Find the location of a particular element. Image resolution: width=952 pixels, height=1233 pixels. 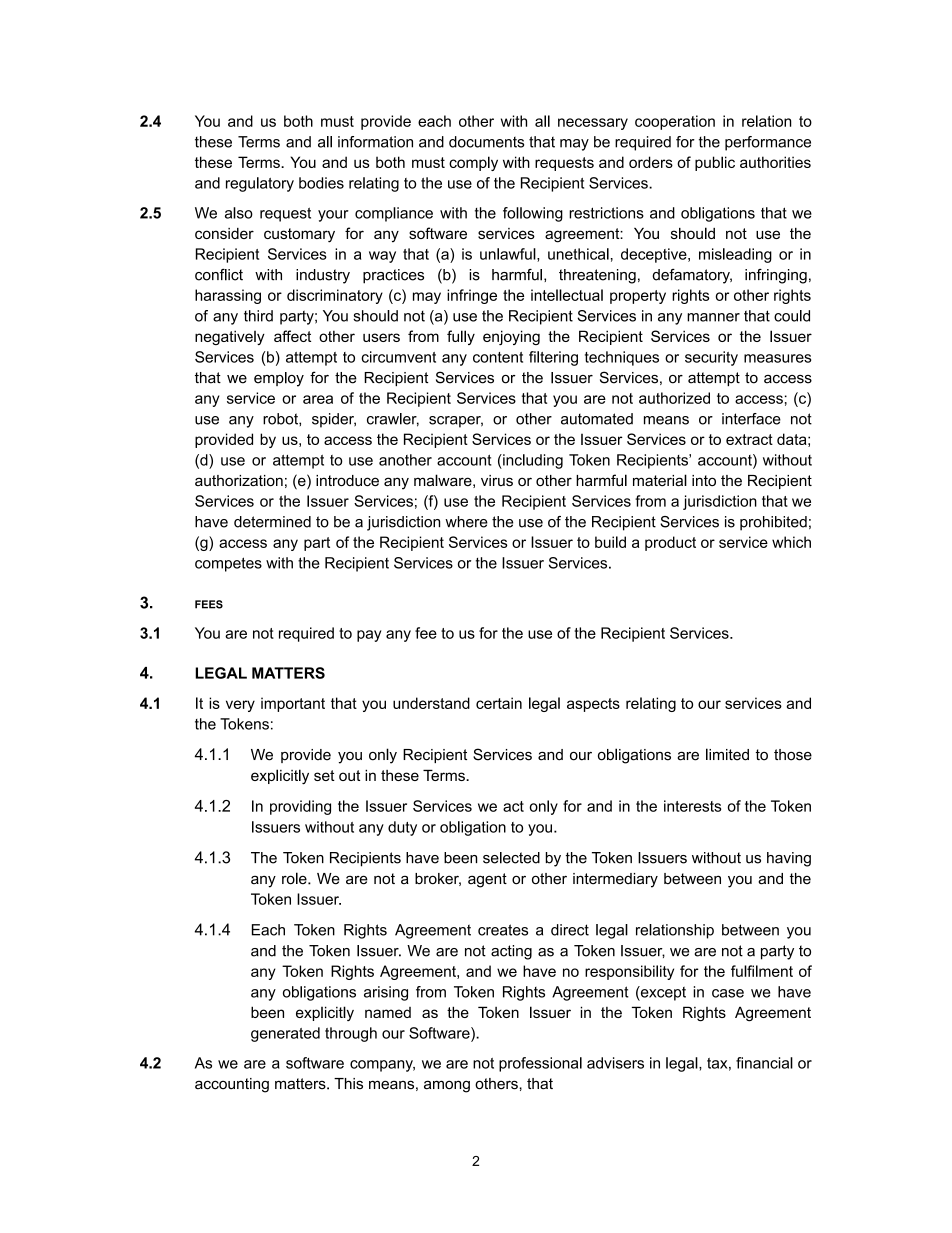

documents is located at coordinates (486, 142).
